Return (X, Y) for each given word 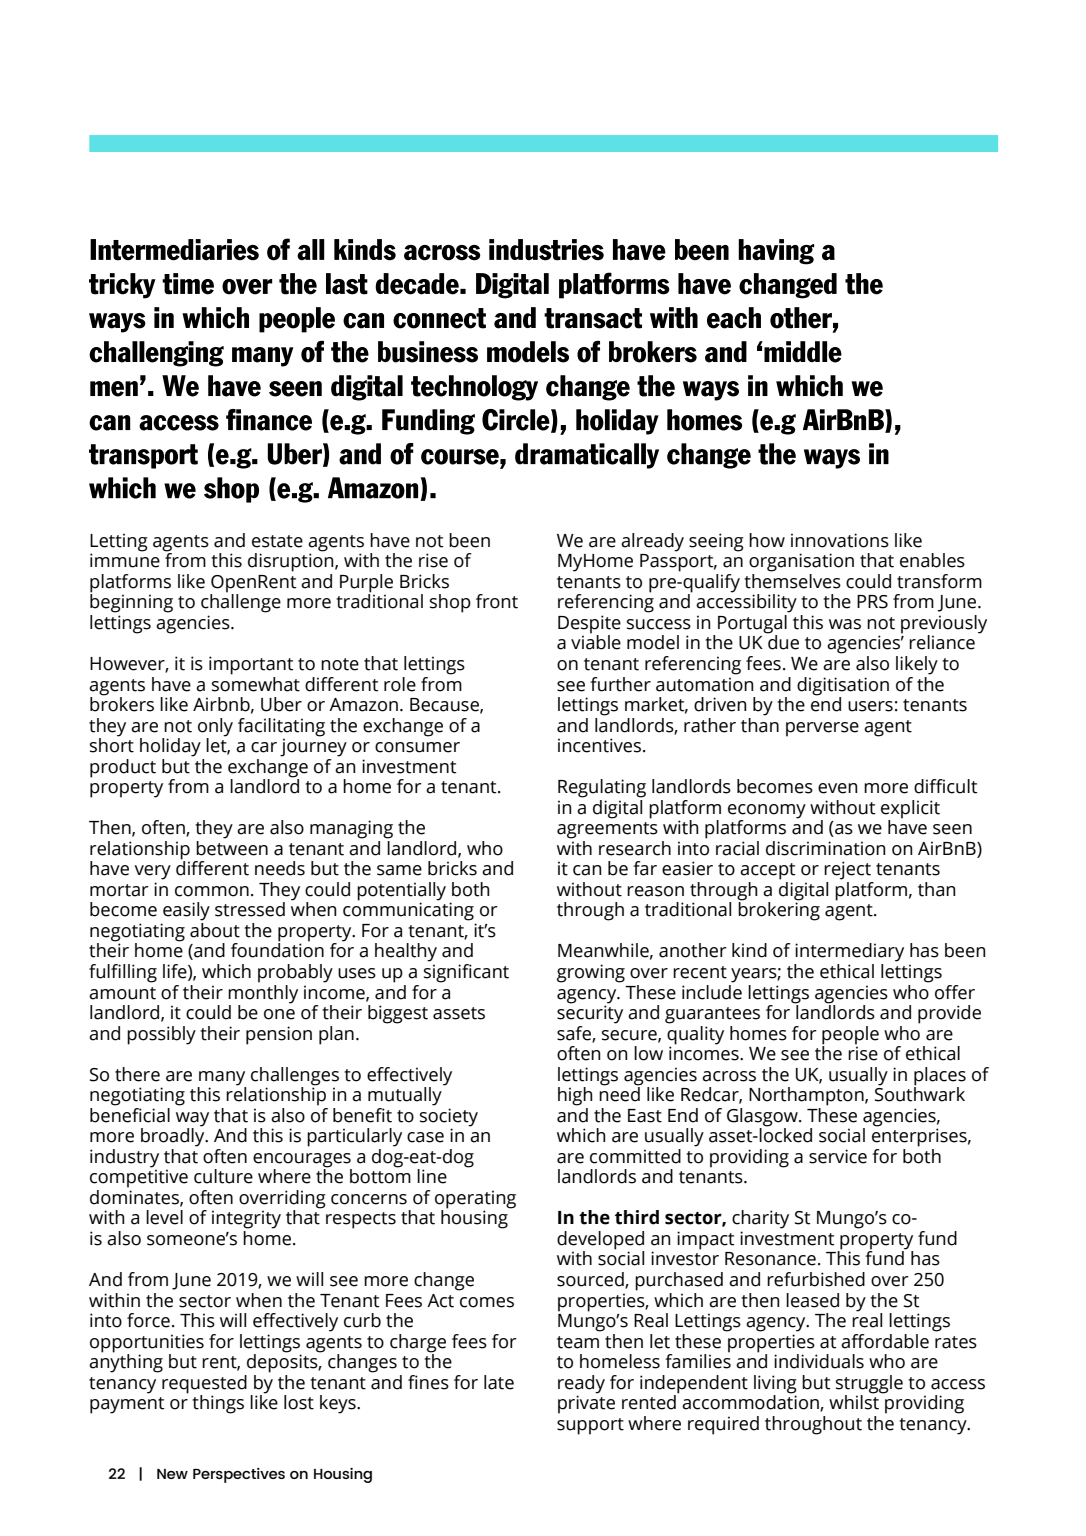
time (188, 284)
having (776, 252)
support (590, 1426)
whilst (854, 1401)
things (218, 1404)
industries (546, 250)
